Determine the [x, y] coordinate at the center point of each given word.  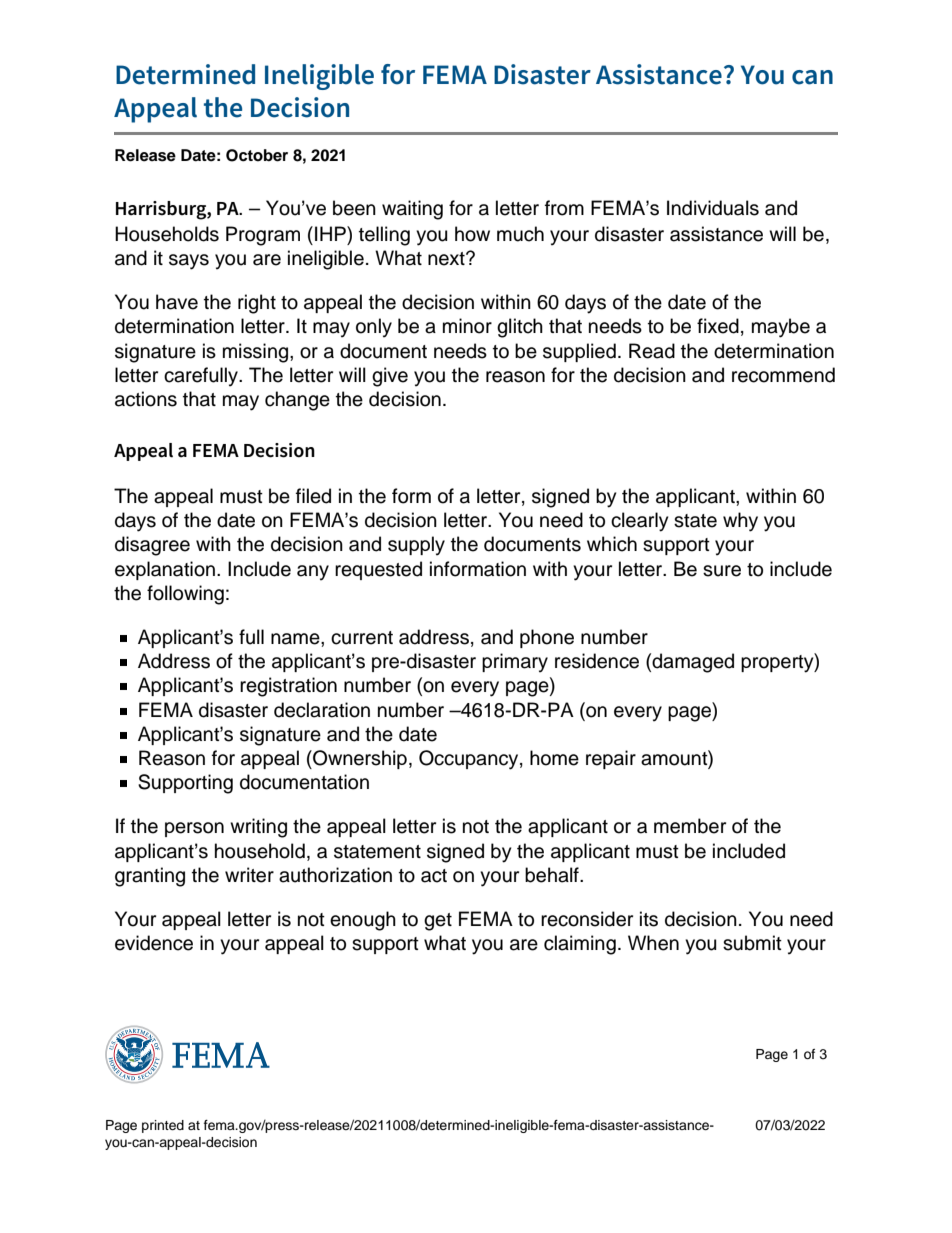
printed [163, 1126]
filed [313, 496]
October [257, 155]
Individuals [713, 208]
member [690, 826]
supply [416, 546]
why [740, 522]
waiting [412, 210]
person [194, 829]
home [554, 758]
